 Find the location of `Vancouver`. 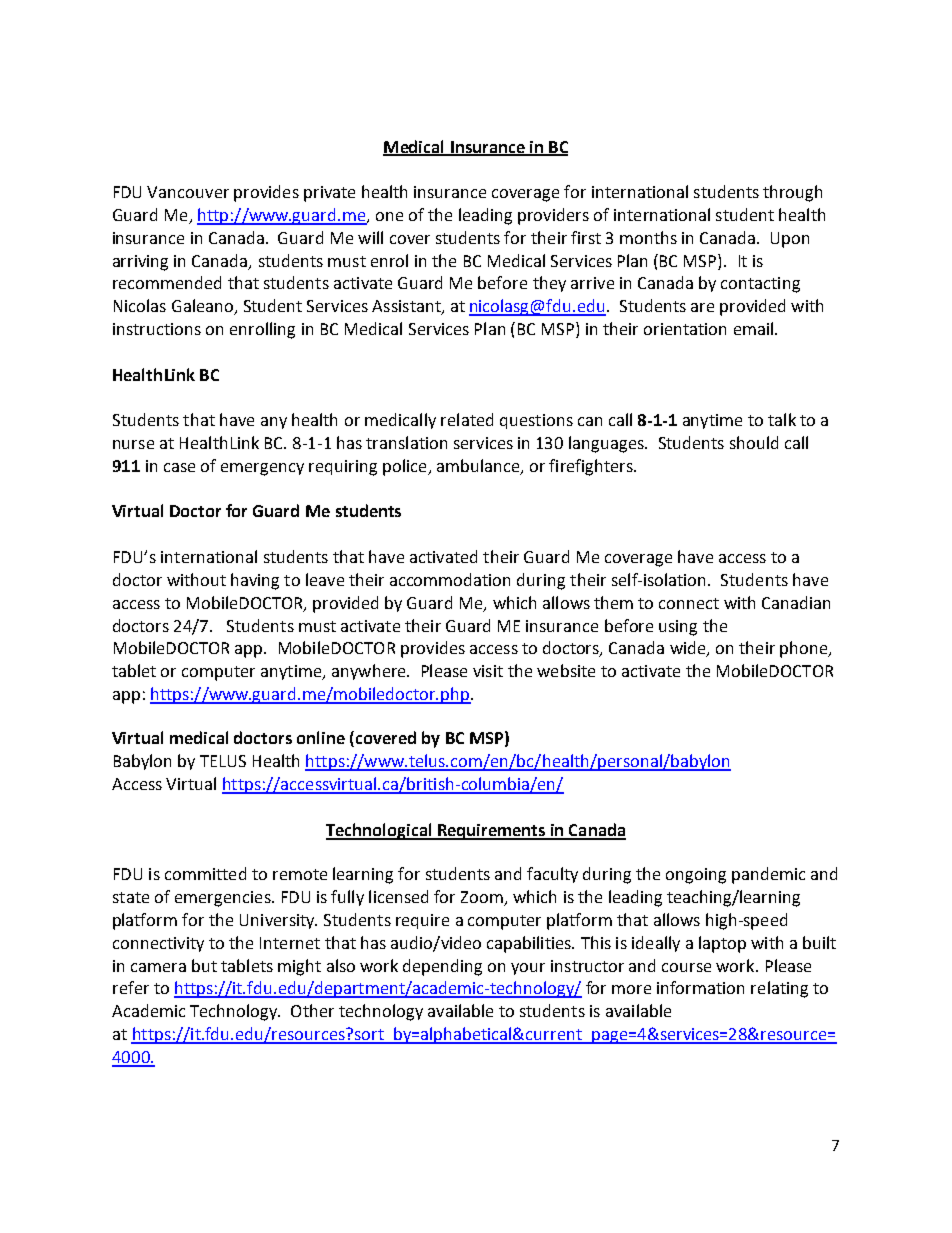

Vancouver is located at coordinates (188, 192).
